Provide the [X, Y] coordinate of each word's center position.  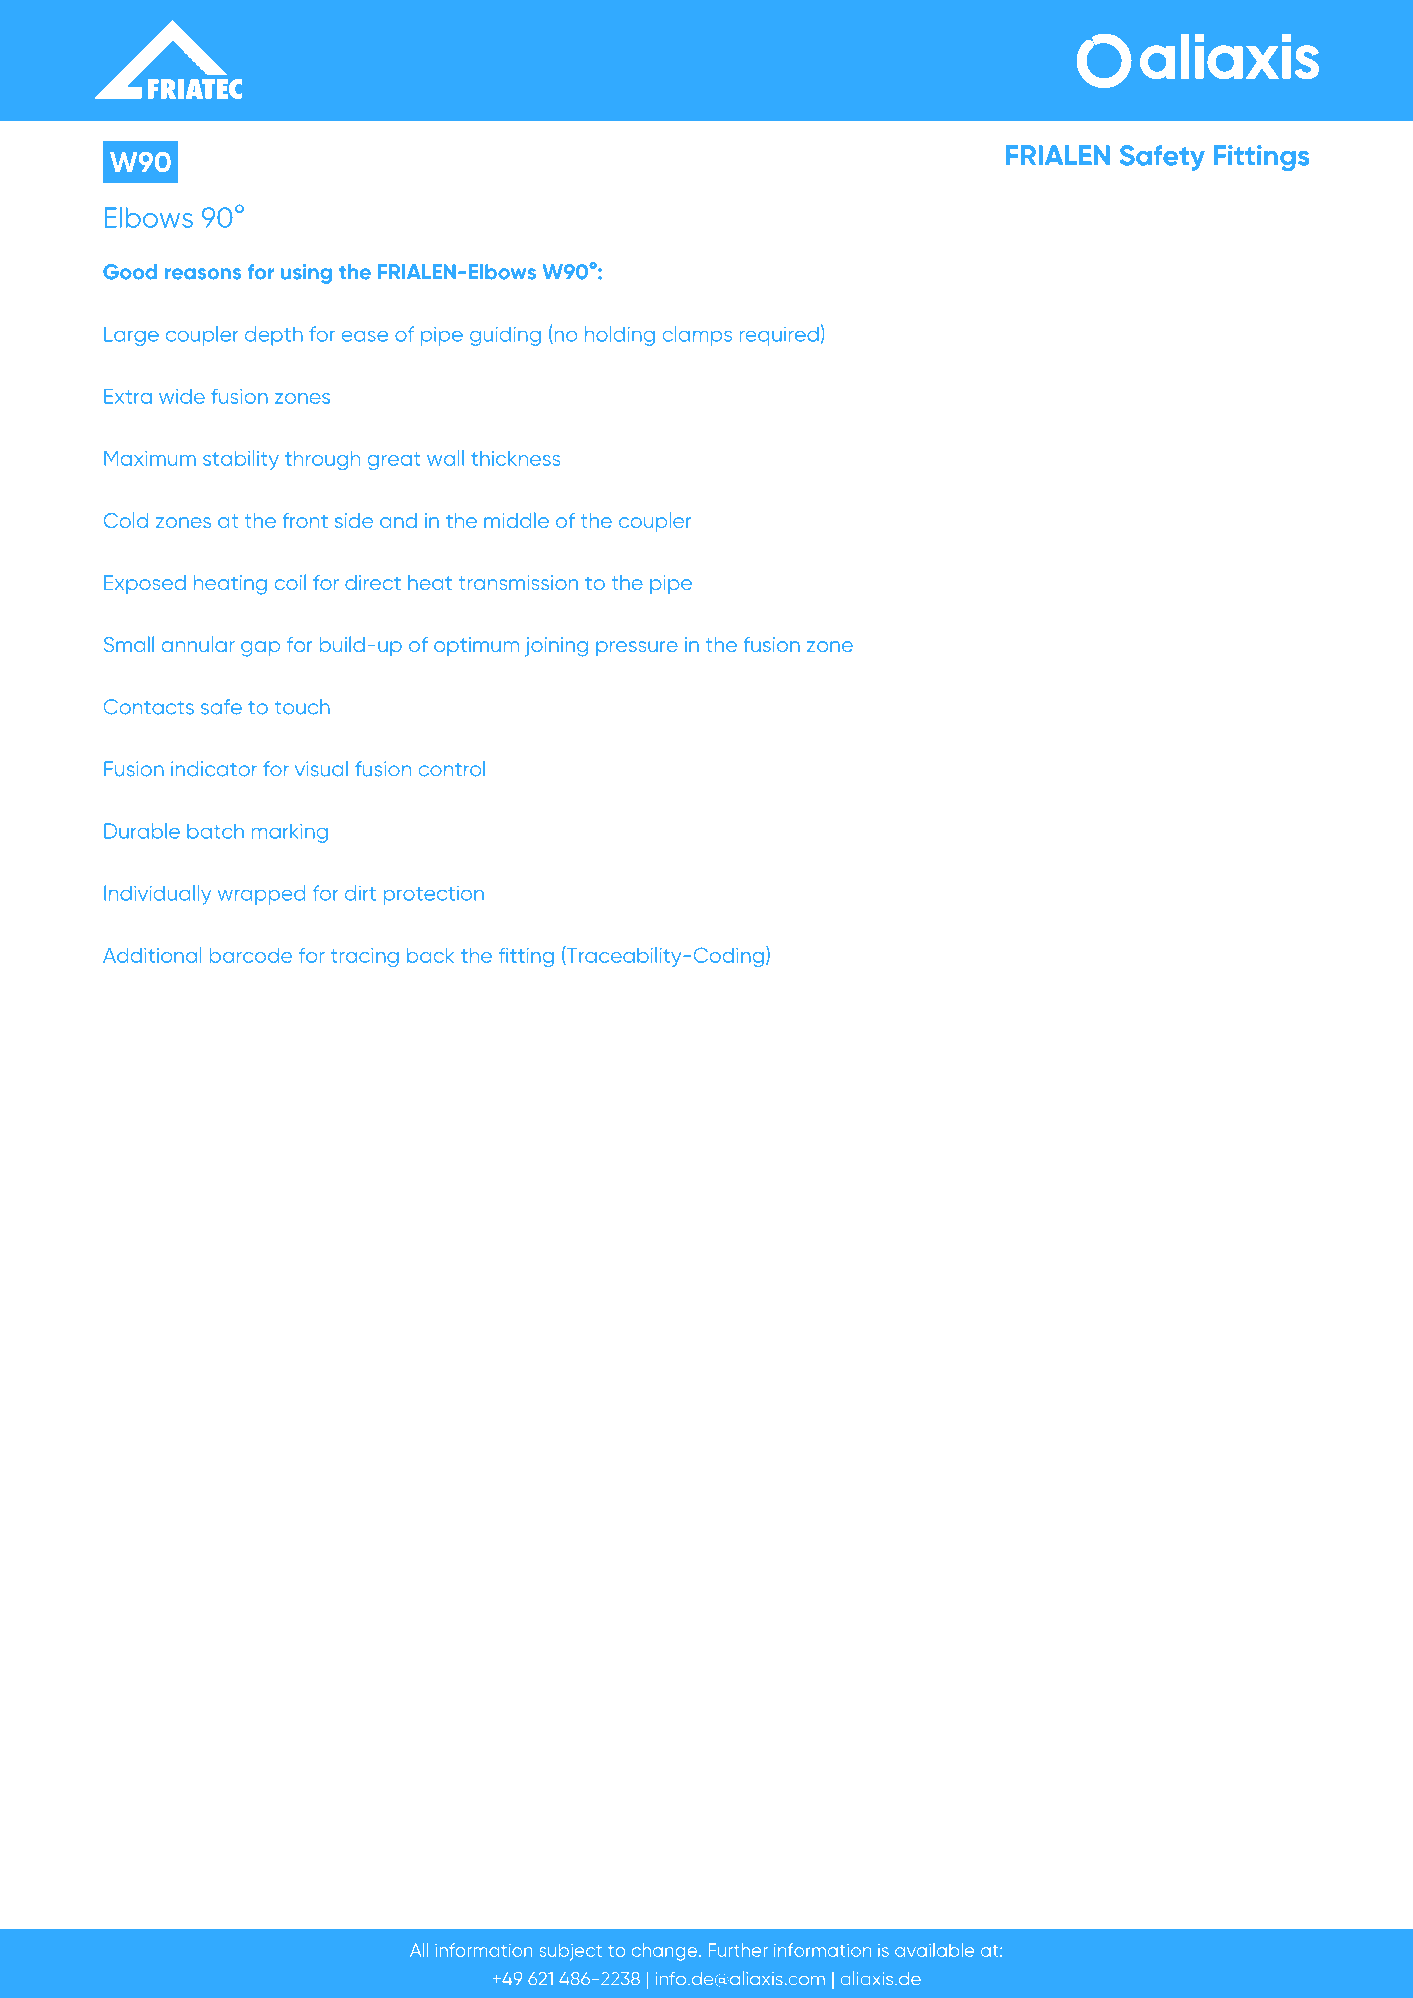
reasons [203, 274]
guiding [505, 336]
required [779, 336]
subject [571, 1952]
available [934, 1950]
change [666, 1952]
